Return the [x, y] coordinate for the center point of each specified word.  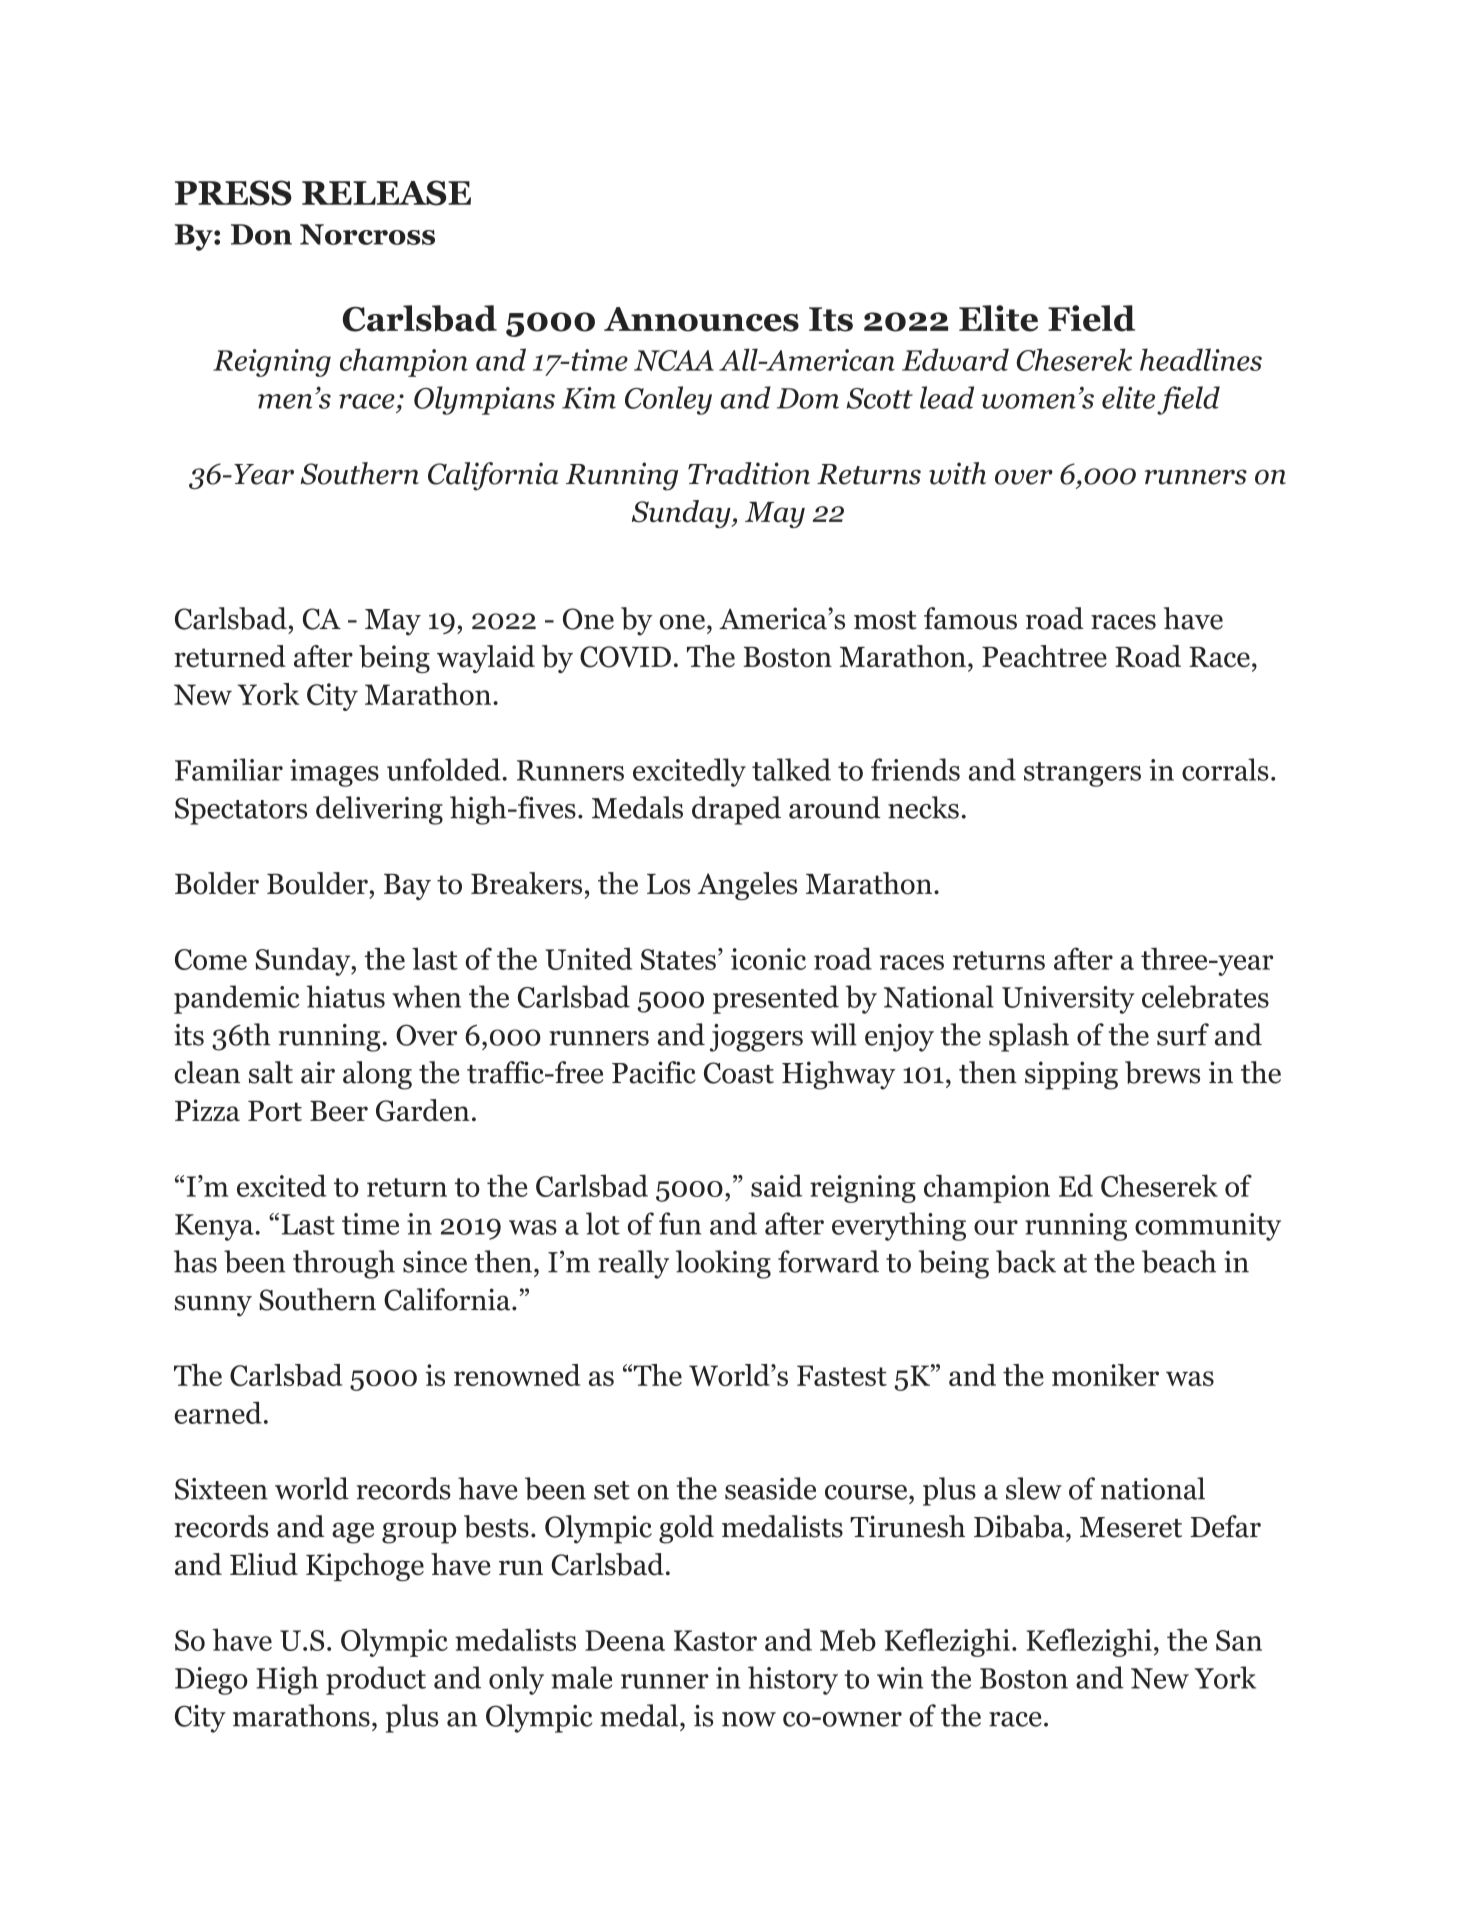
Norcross [367, 234]
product [376, 1680]
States [678, 959]
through [344, 1264]
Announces [701, 319]
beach [1179, 1261]
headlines [1201, 359]
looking [723, 1264]
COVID [625, 657]
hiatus [346, 996]
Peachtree [1044, 656]
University [1068, 1000]
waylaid [486, 659]
